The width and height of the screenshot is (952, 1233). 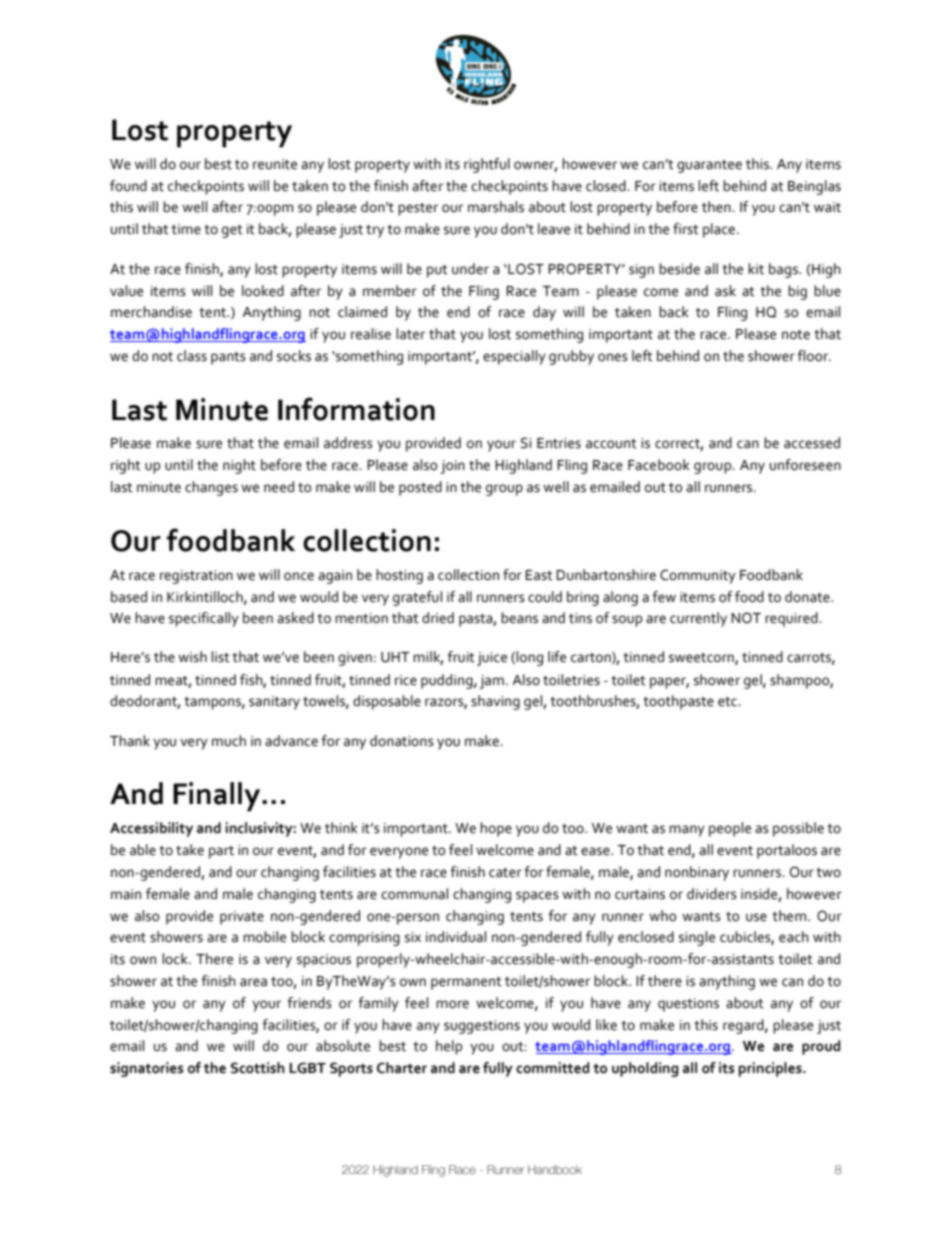 I want to click on time, so click(x=186, y=229).
